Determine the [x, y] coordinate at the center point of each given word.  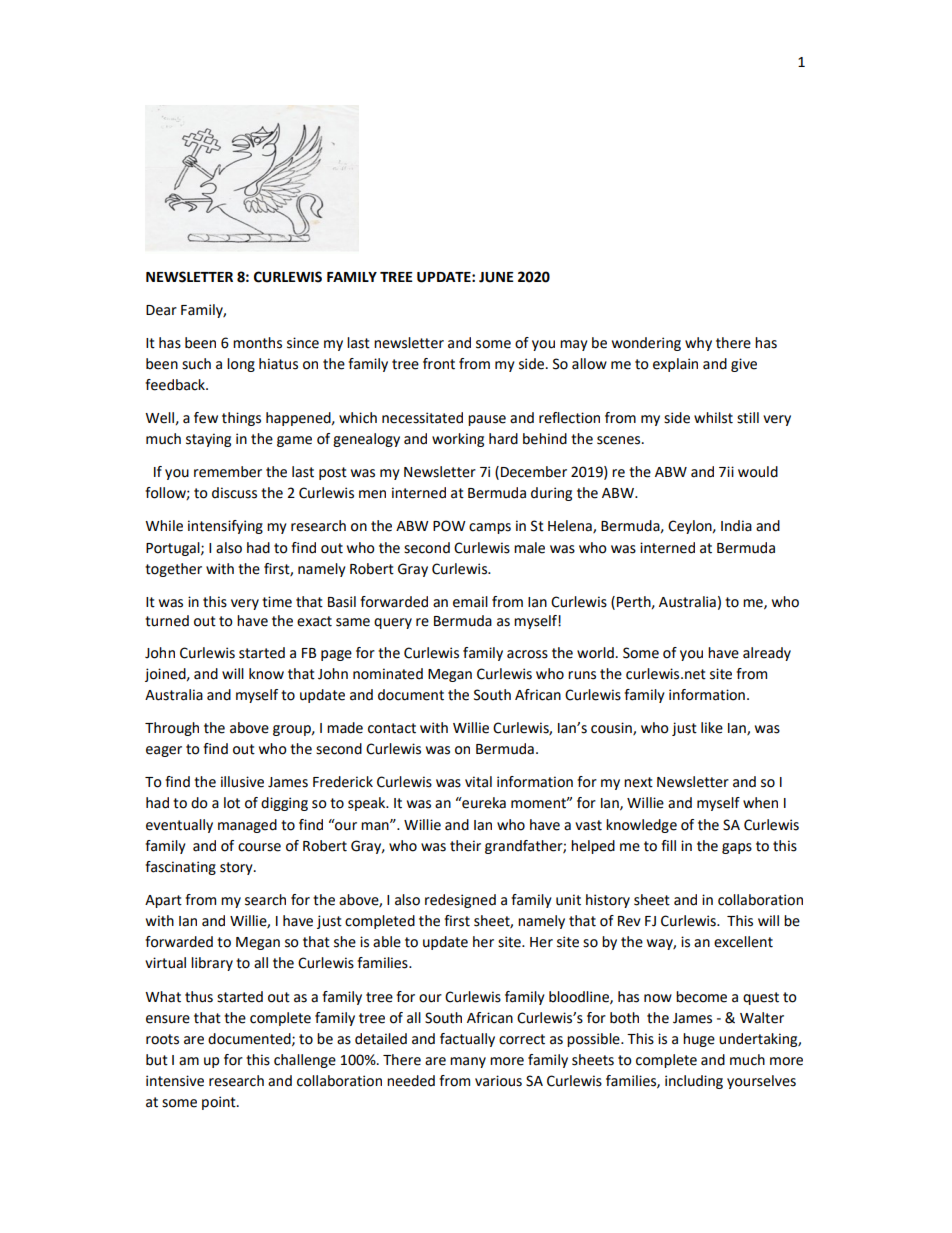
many [468, 1062]
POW [449, 526]
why [698, 344]
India [736, 526]
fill [668, 845]
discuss [234, 493]
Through [172, 729]
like [712, 728]
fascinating [180, 868]
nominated [388, 674]
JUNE [496, 277]
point [220, 1103]
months [257, 343]
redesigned [460, 901]
